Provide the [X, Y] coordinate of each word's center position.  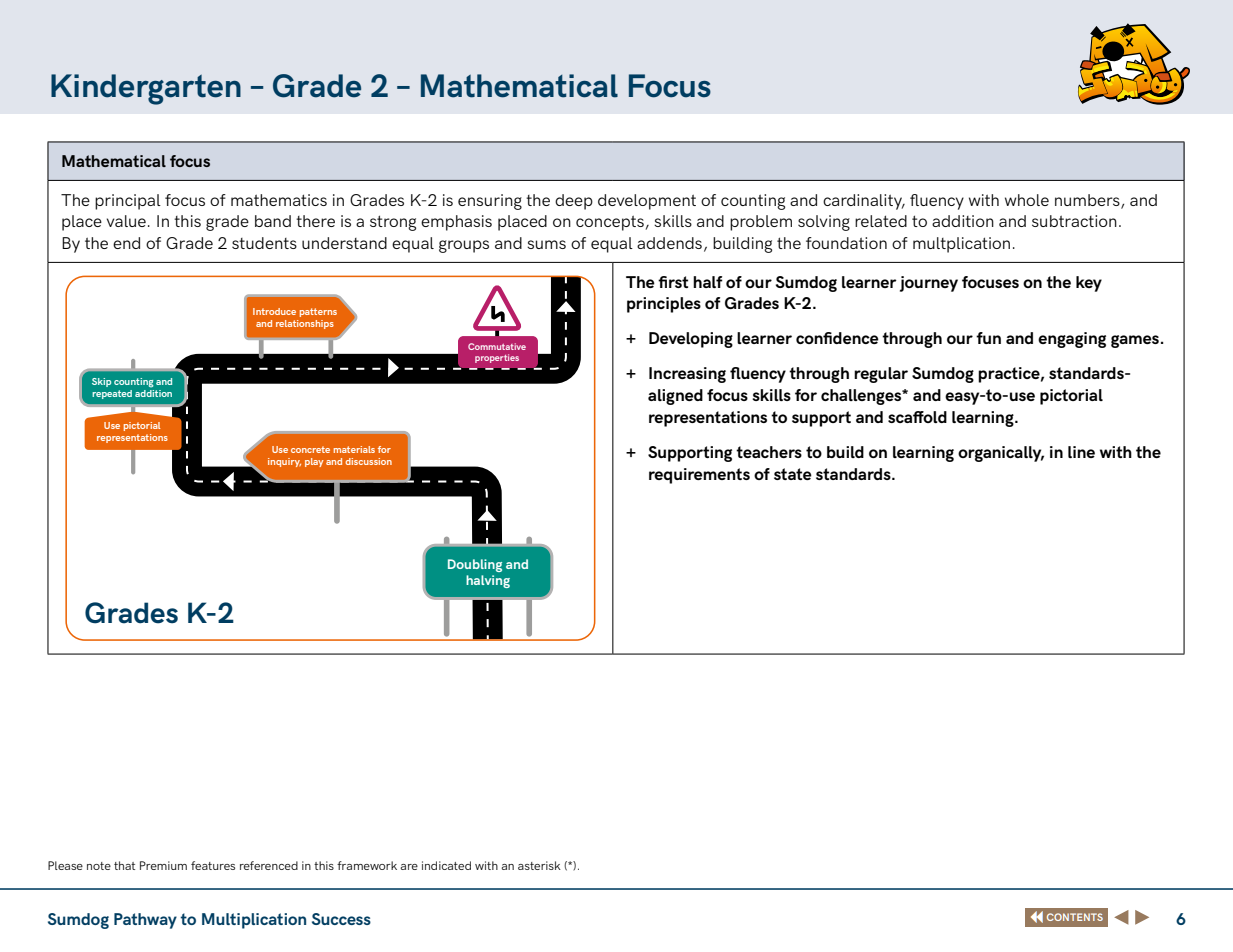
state [793, 474]
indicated [446, 865]
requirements [699, 476]
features [213, 865]
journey [929, 284]
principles [664, 305]
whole [1027, 200]
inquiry [284, 462]
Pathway [145, 921]
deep [574, 202]
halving [488, 581]
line [1081, 452]
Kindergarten [146, 89]
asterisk [539, 865]
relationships [305, 324]
